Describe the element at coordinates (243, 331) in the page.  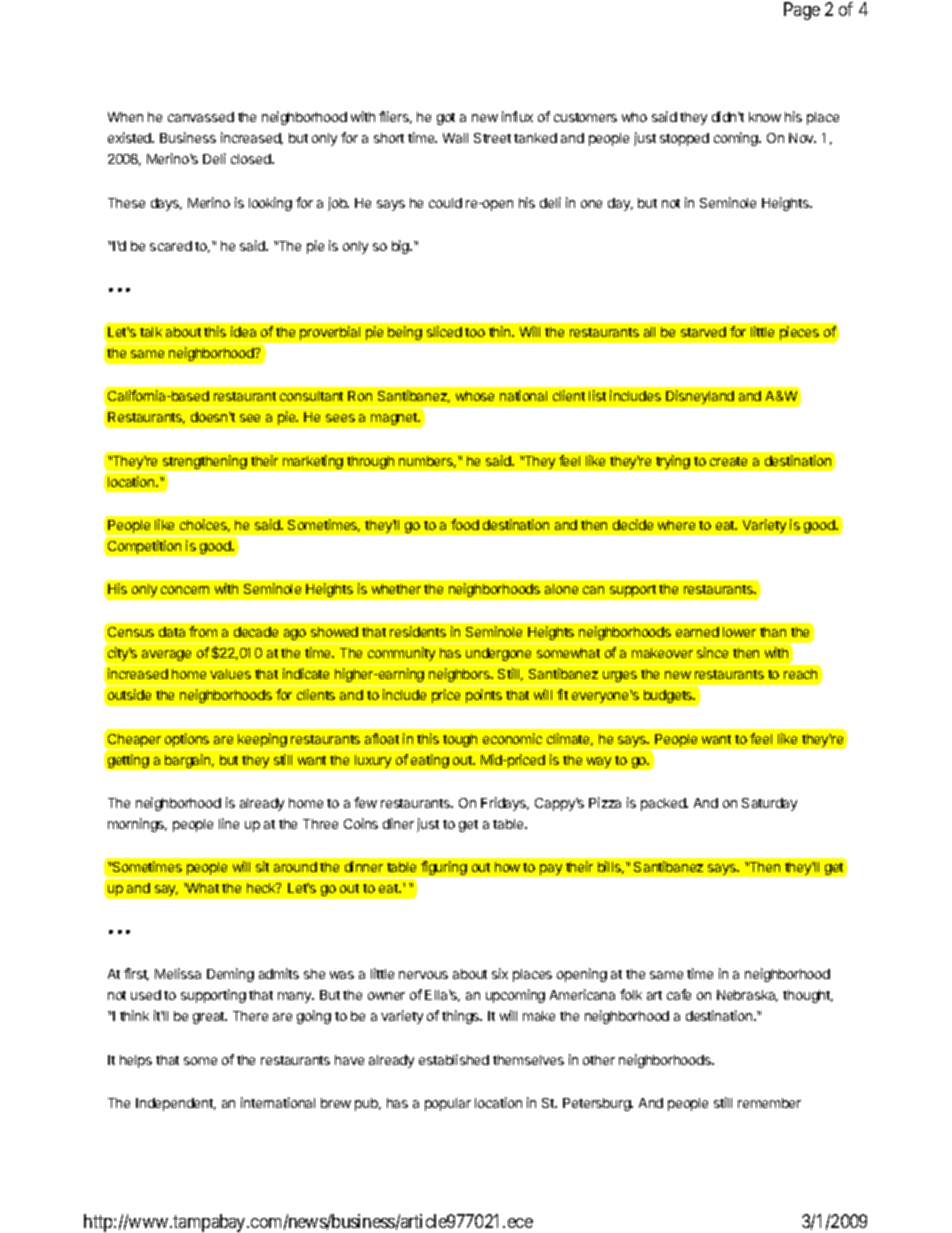
I see `idea` at that location.
